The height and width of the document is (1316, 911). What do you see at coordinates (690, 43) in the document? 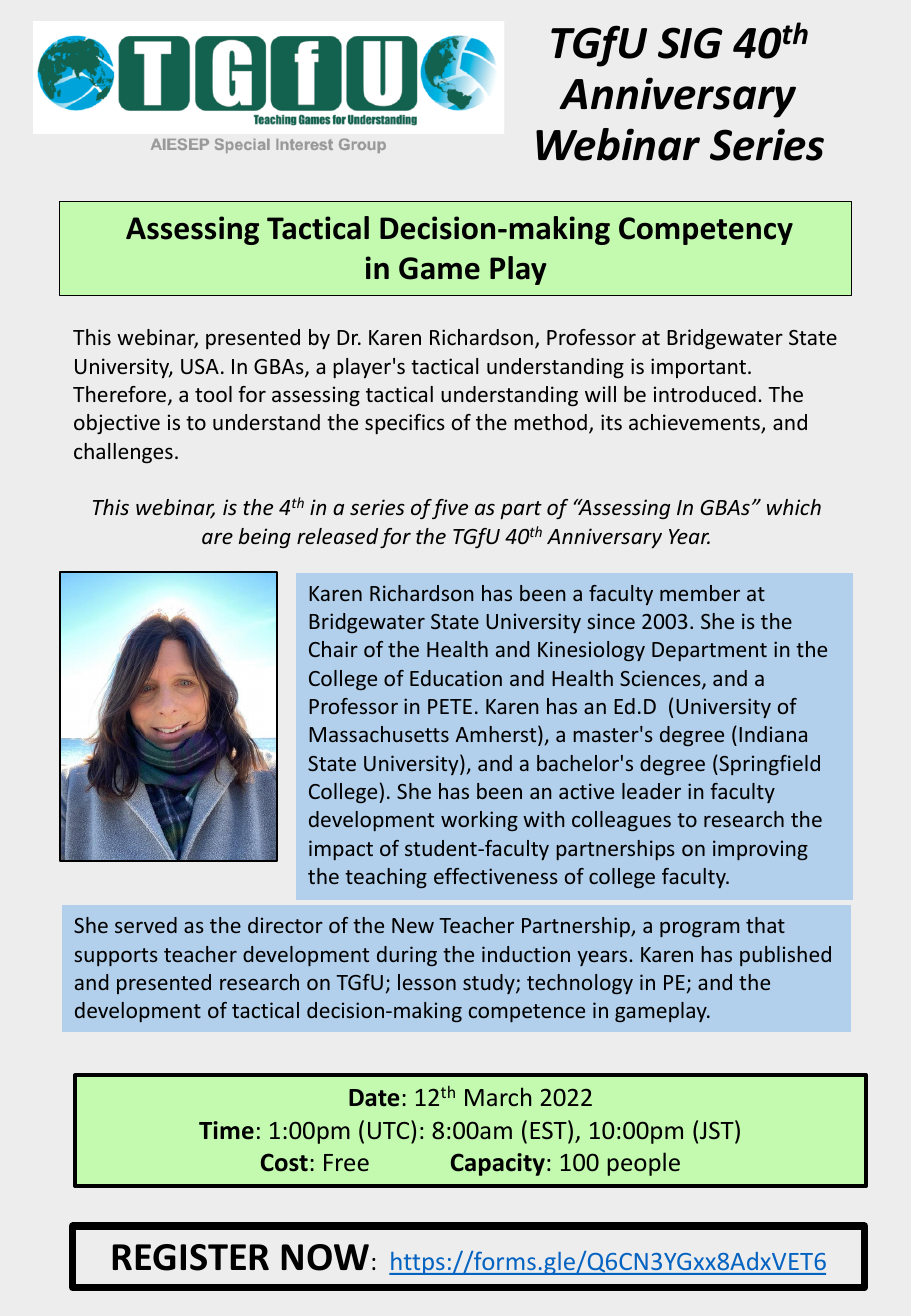
I see `SIG` at bounding box center [690, 43].
